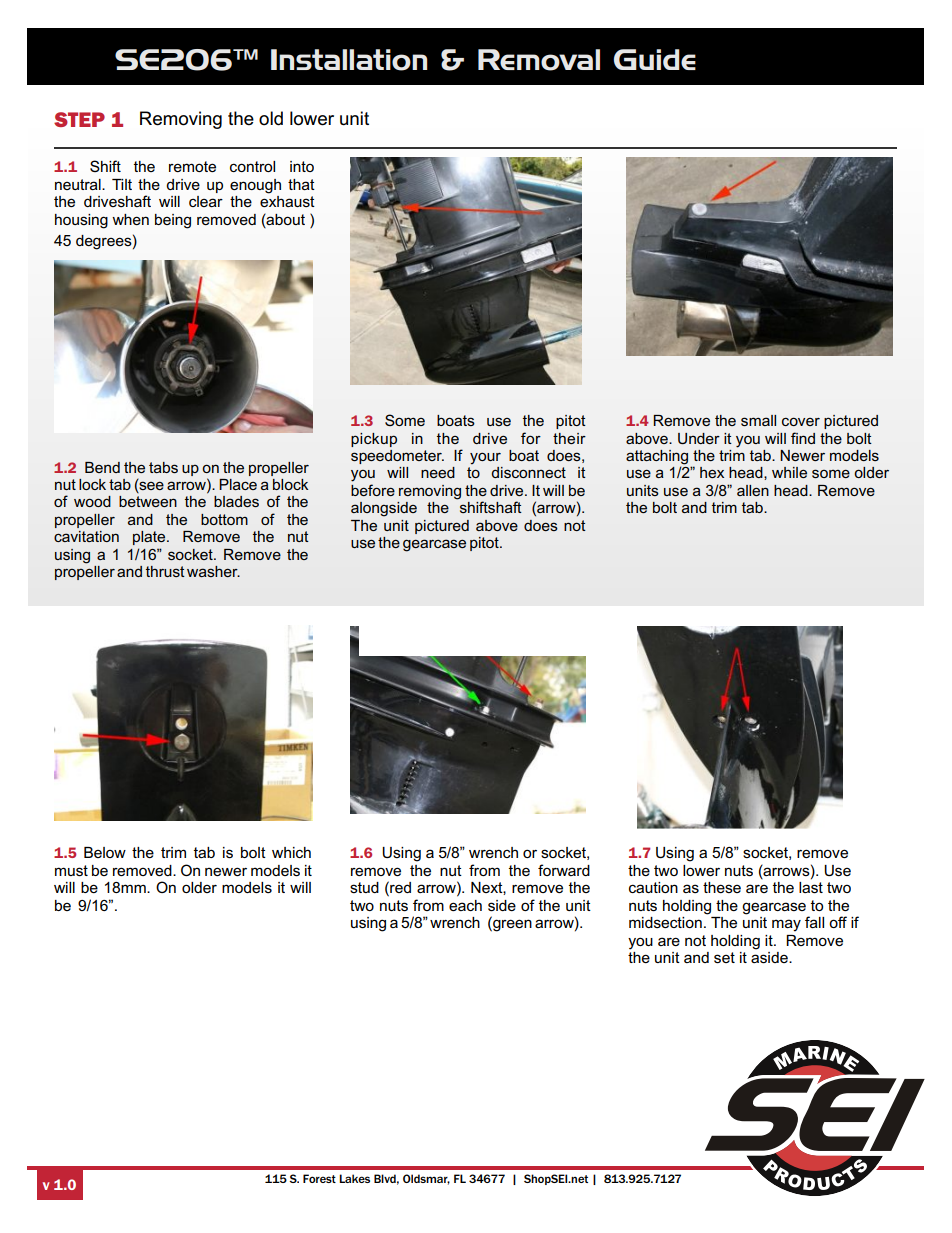 The width and height of the screenshot is (952, 1233). What do you see at coordinates (373, 490) in the screenshot?
I see `before` at bounding box center [373, 490].
